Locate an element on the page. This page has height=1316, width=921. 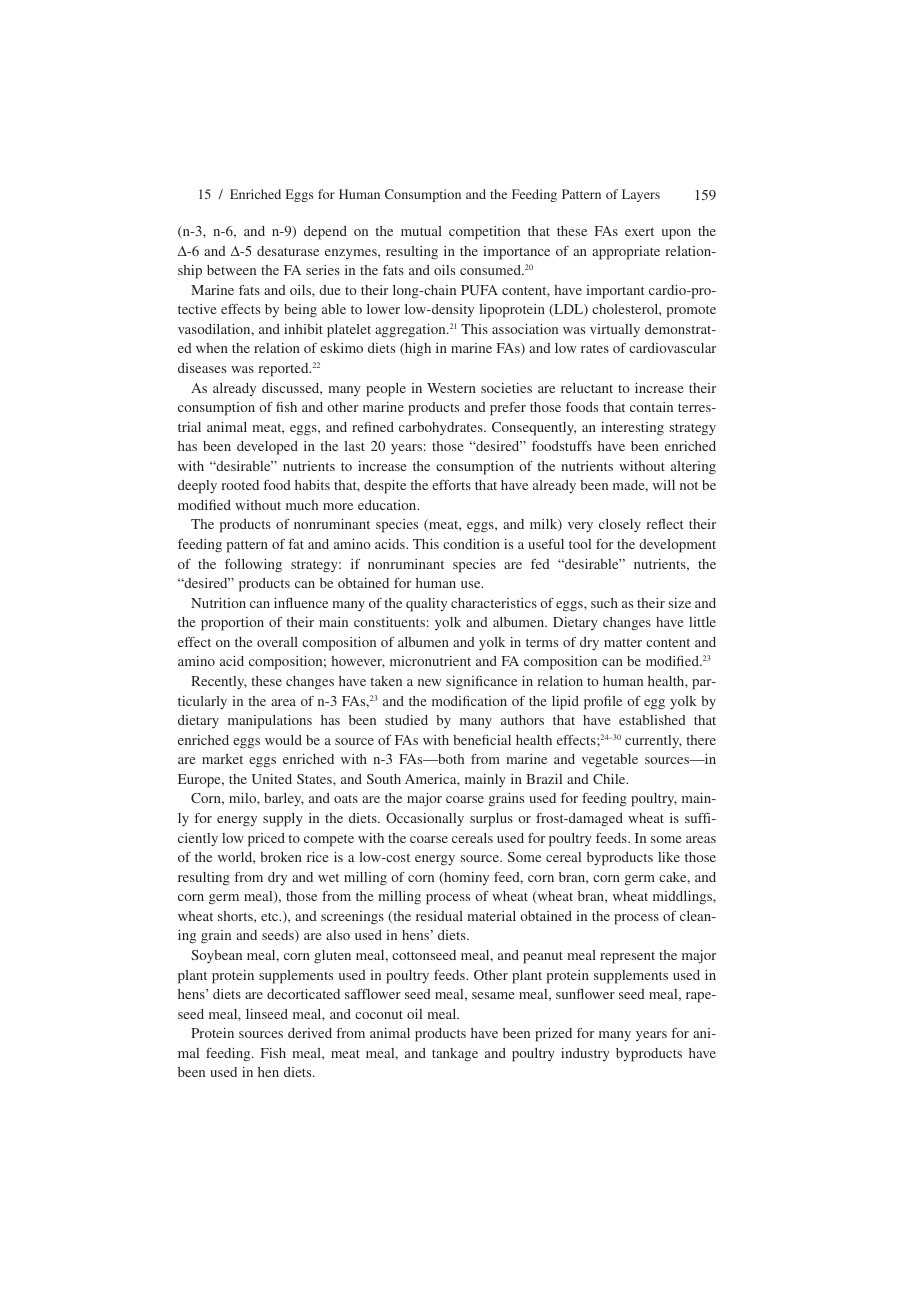
depend is located at coordinates (325, 233).
